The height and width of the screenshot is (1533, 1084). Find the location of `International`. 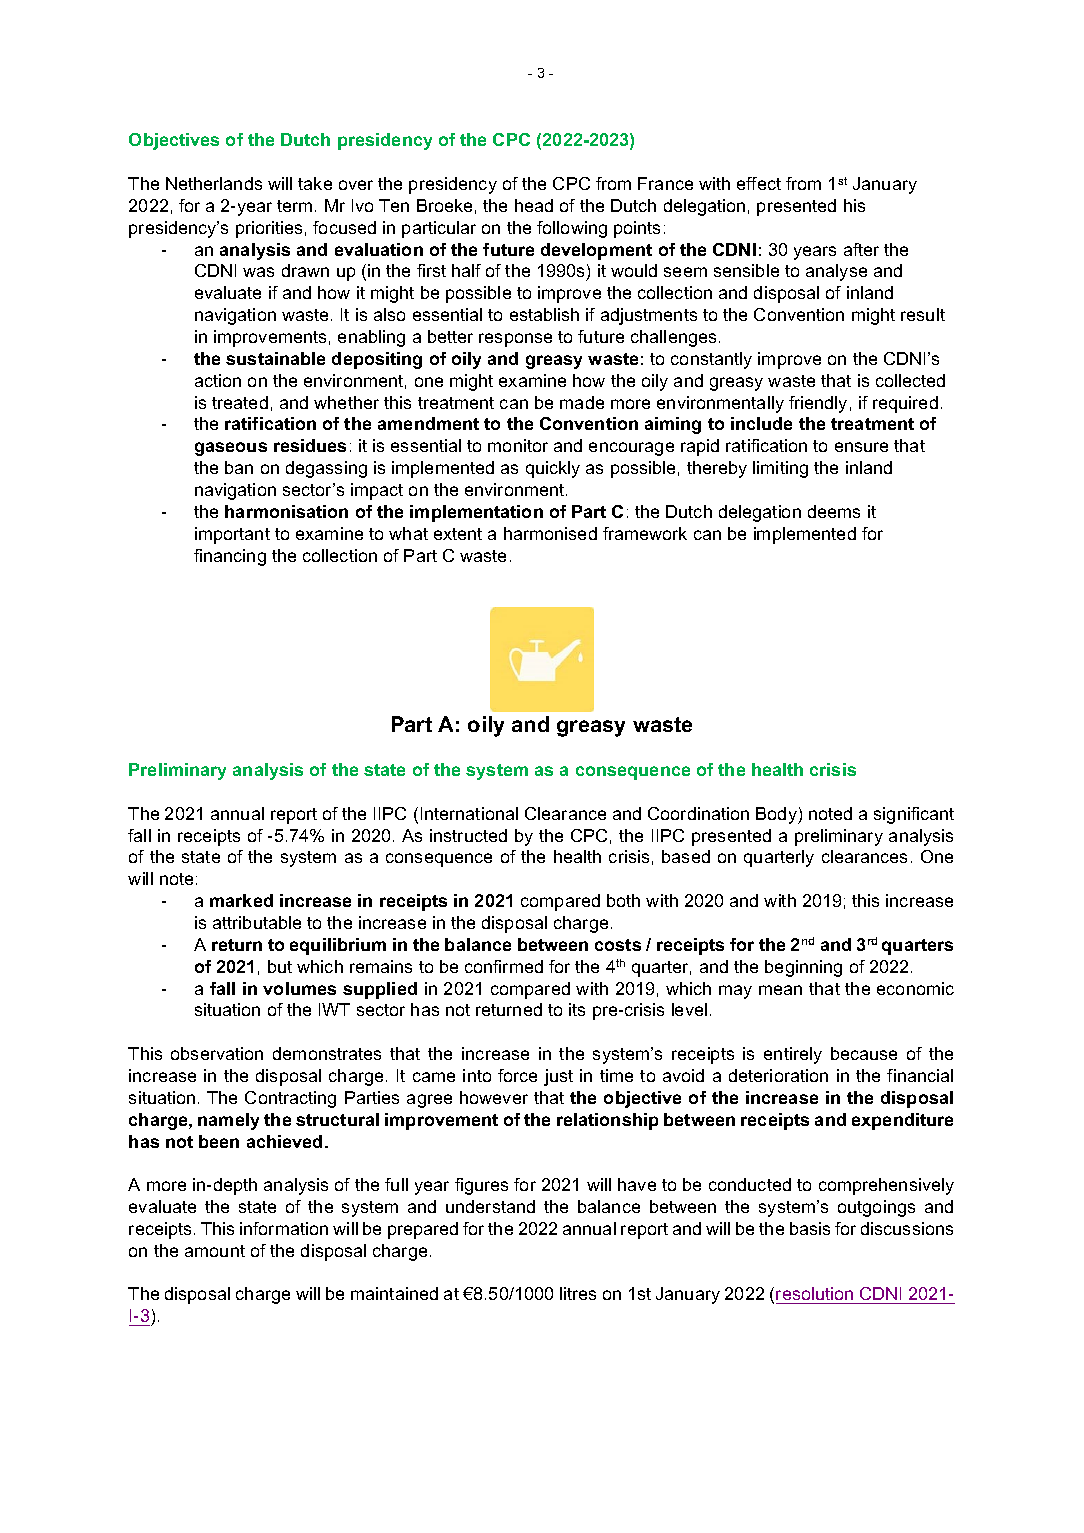

International is located at coordinates (469, 813).
